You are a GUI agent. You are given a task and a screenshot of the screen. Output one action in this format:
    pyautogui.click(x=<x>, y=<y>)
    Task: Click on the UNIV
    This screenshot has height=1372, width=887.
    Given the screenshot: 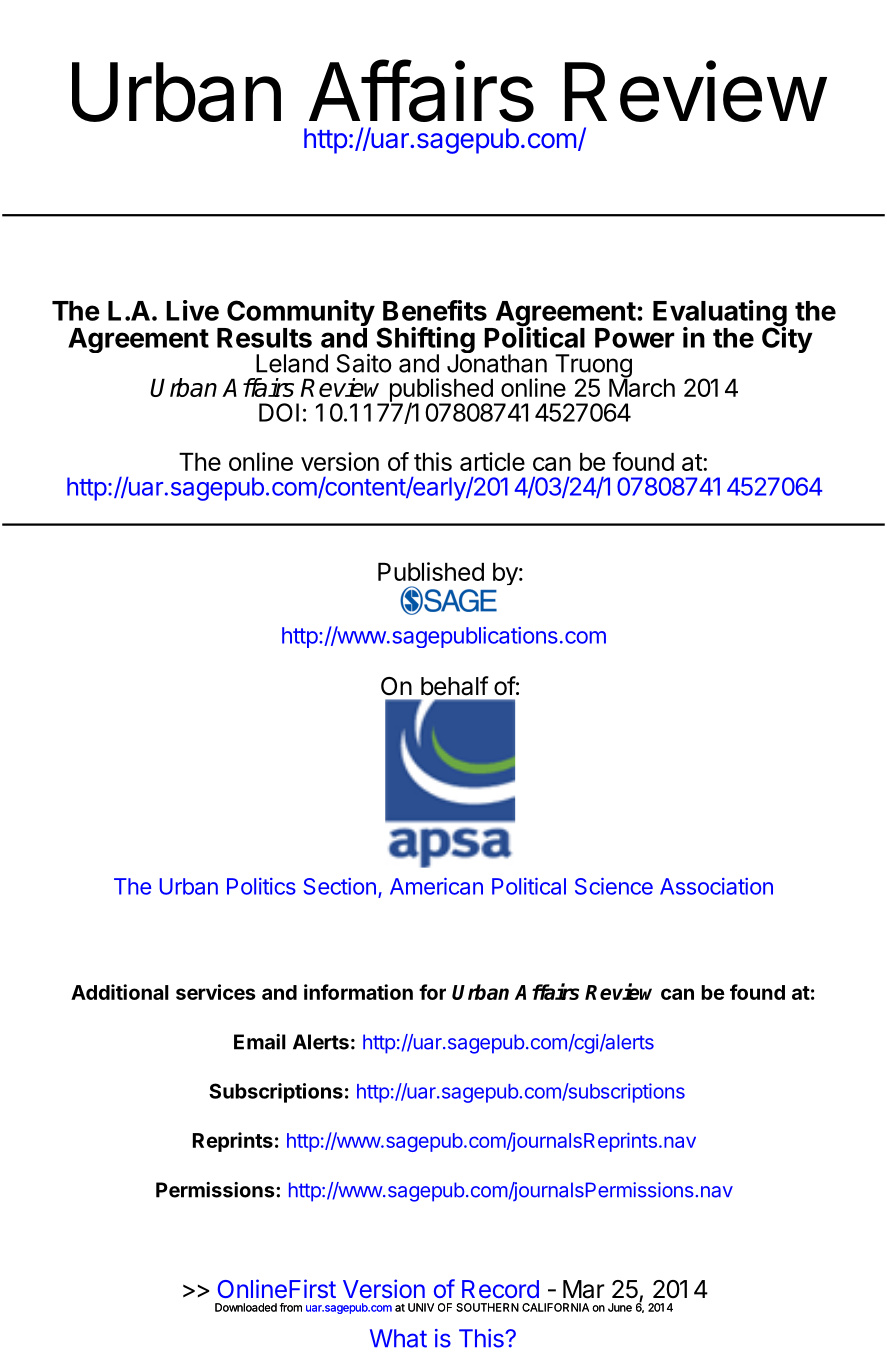 What is the action you would take?
    pyautogui.click(x=421, y=1307)
